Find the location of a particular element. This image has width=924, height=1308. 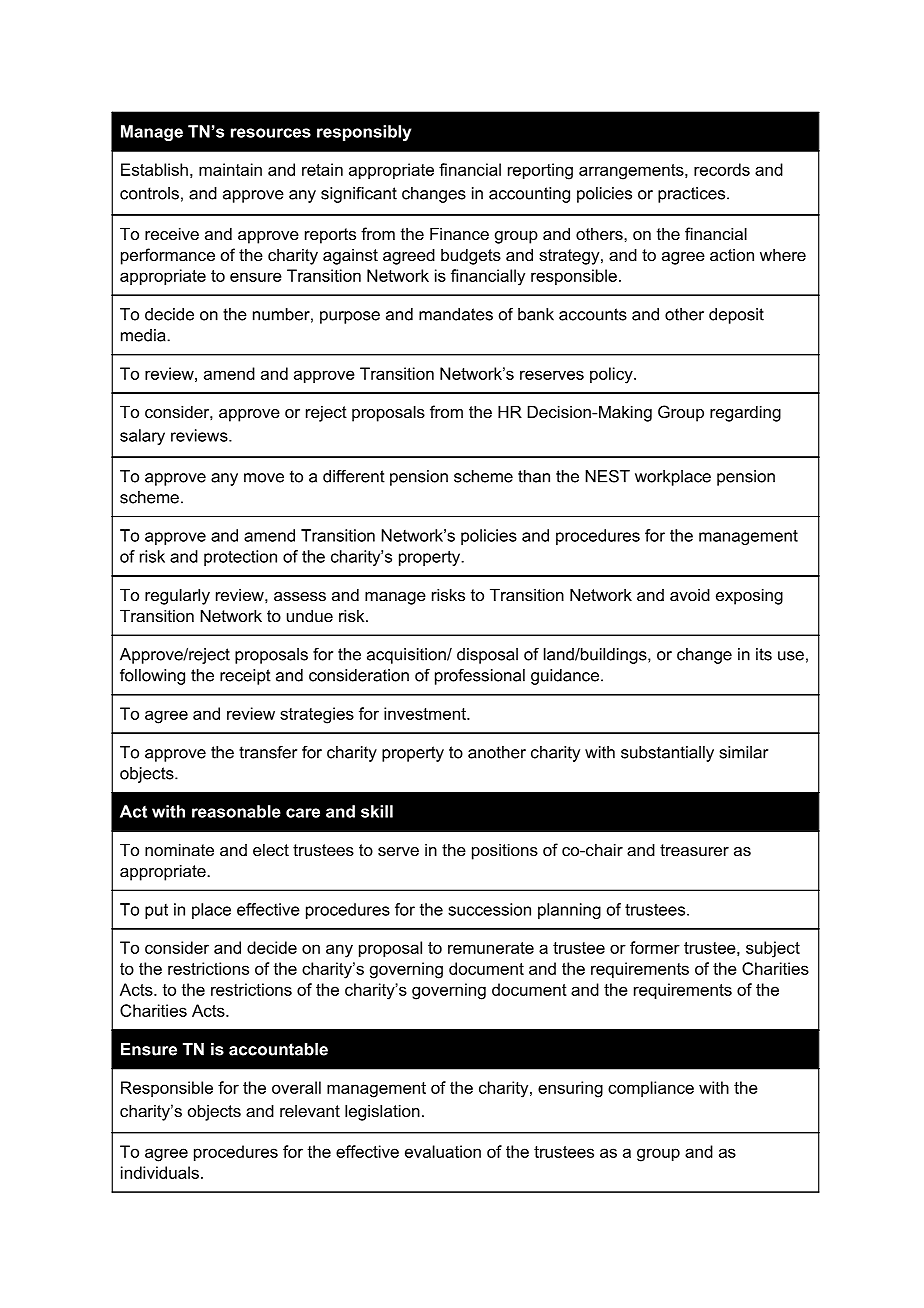

regarding is located at coordinates (745, 413).
